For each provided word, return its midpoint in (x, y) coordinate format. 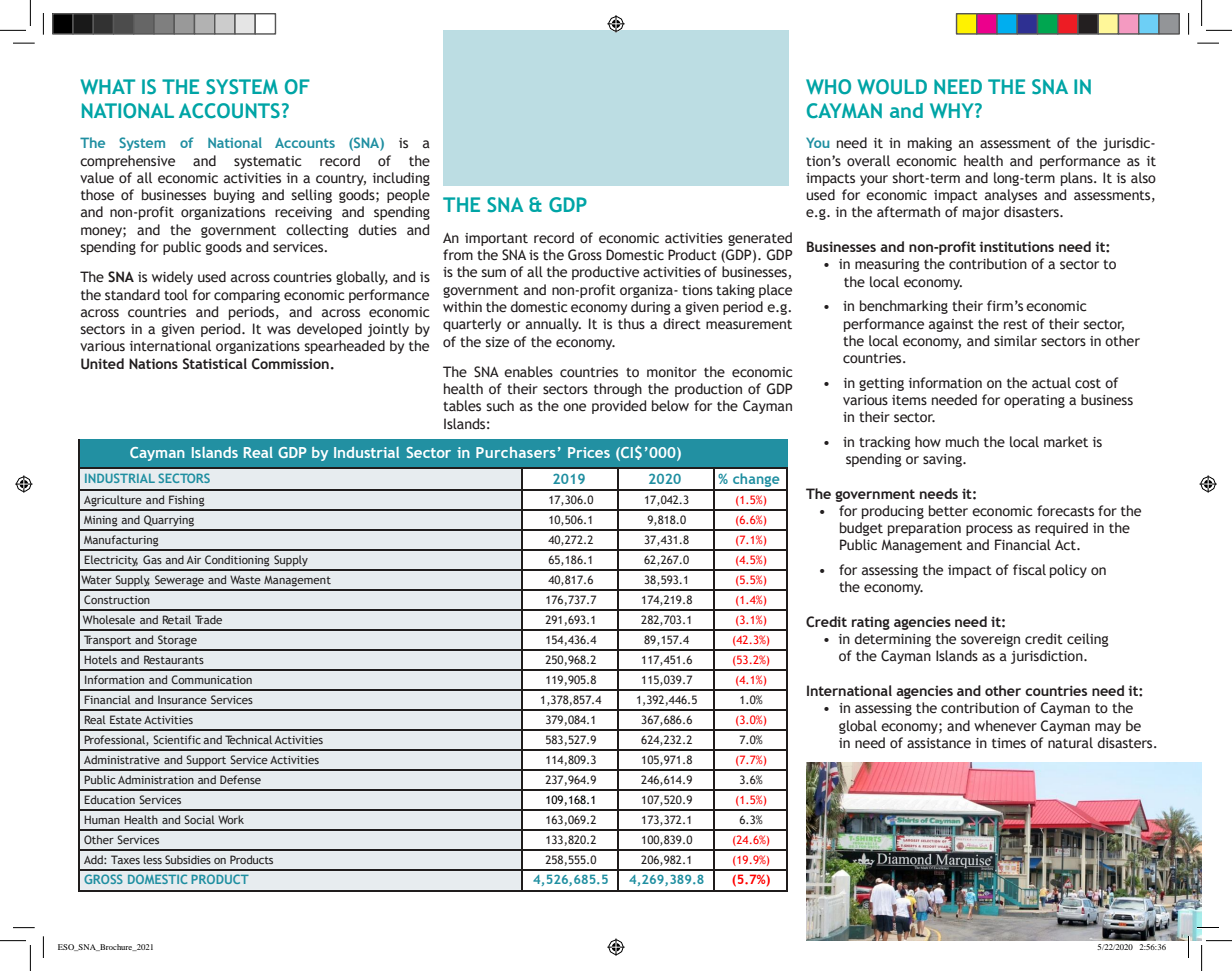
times (1009, 743)
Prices (589, 452)
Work (231, 819)
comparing (247, 296)
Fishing (187, 501)
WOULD (892, 86)
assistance (939, 743)
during (651, 308)
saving (943, 460)
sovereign (990, 640)
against (951, 325)
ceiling (1088, 640)
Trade (208, 619)
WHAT (107, 86)
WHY (953, 110)
